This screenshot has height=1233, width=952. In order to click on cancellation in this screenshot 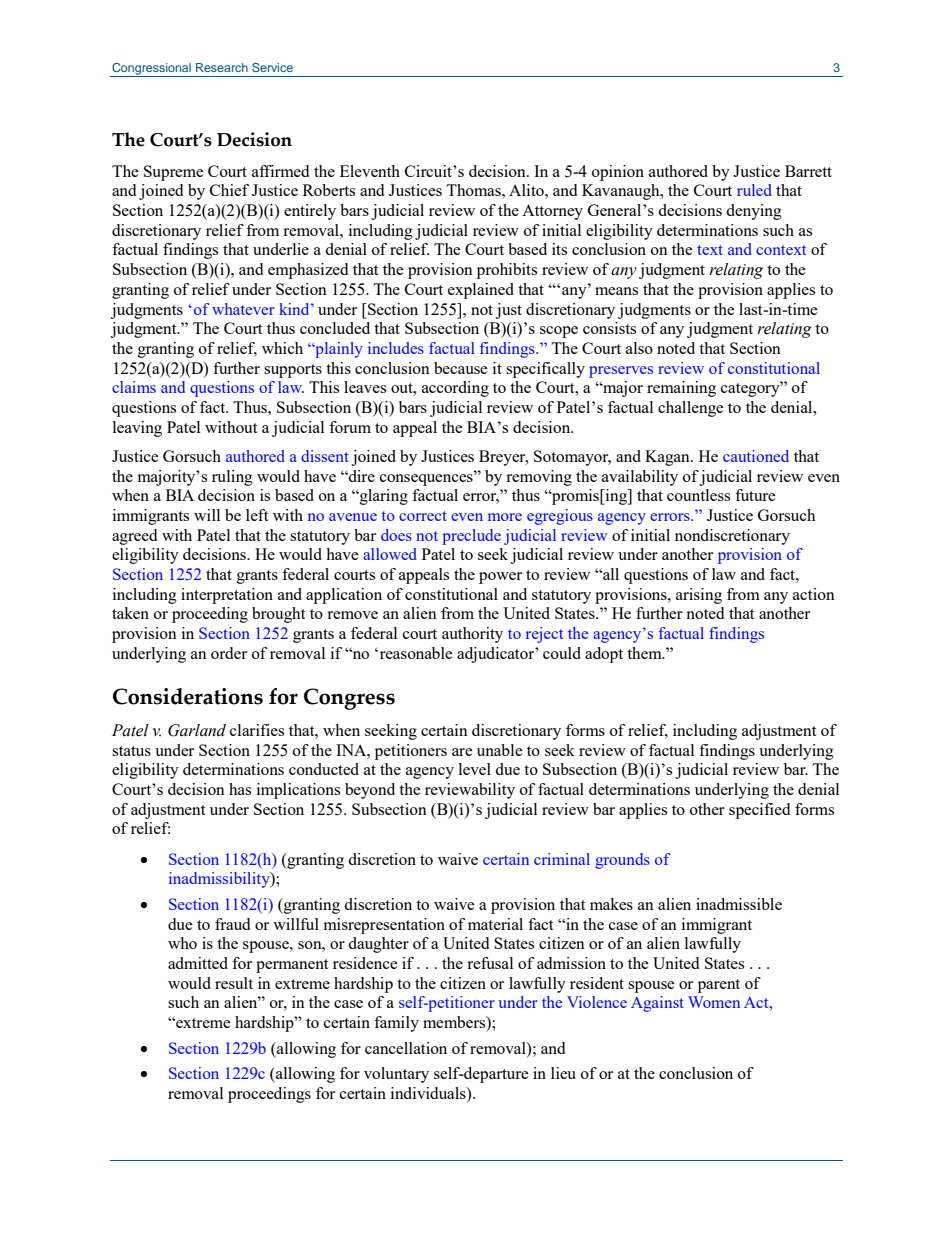, I will do `click(406, 1048)`.
